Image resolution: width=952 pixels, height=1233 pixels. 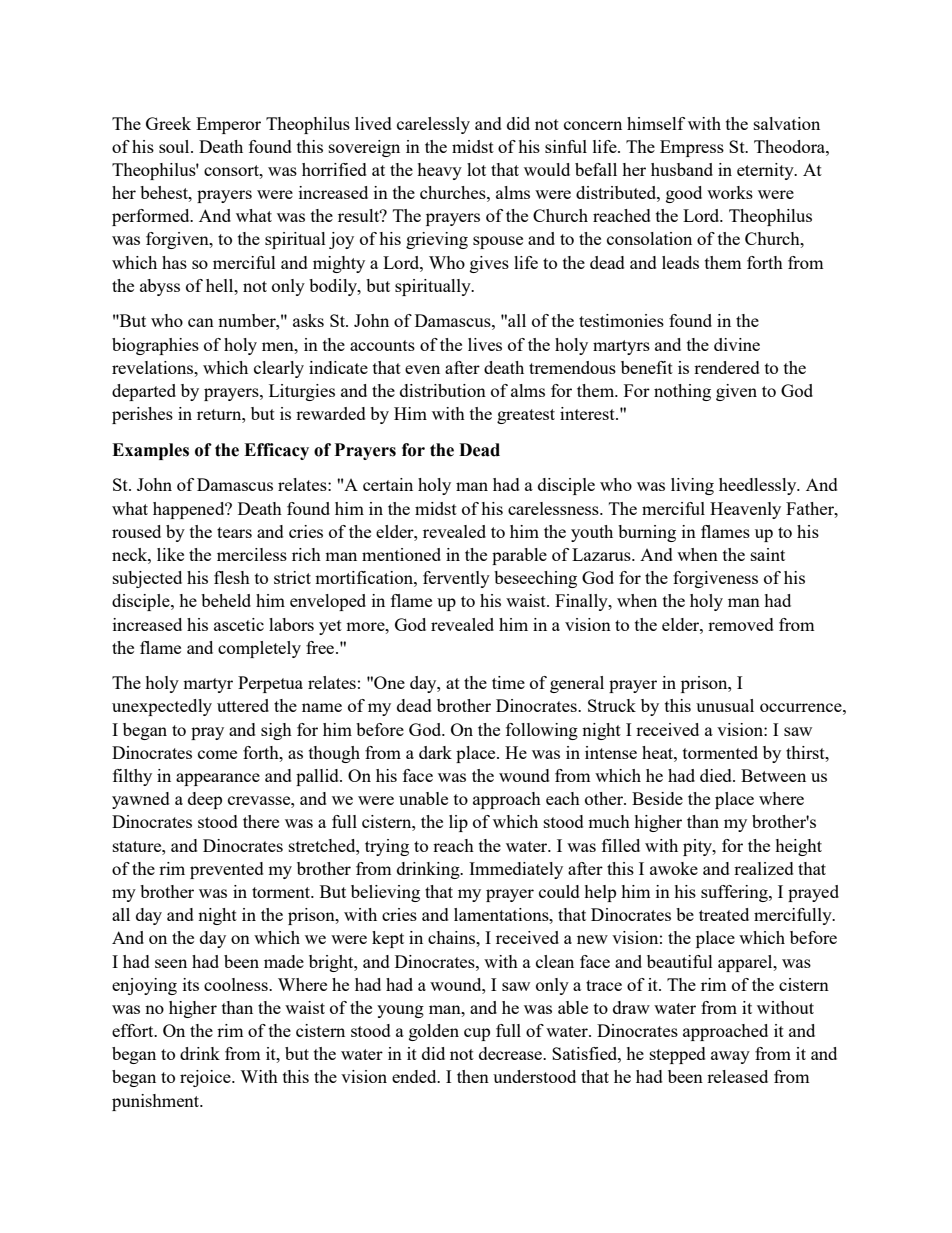 What do you see at coordinates (234, 532) in the screenshot?
I see `tears` at bounding box center [234, 532].
